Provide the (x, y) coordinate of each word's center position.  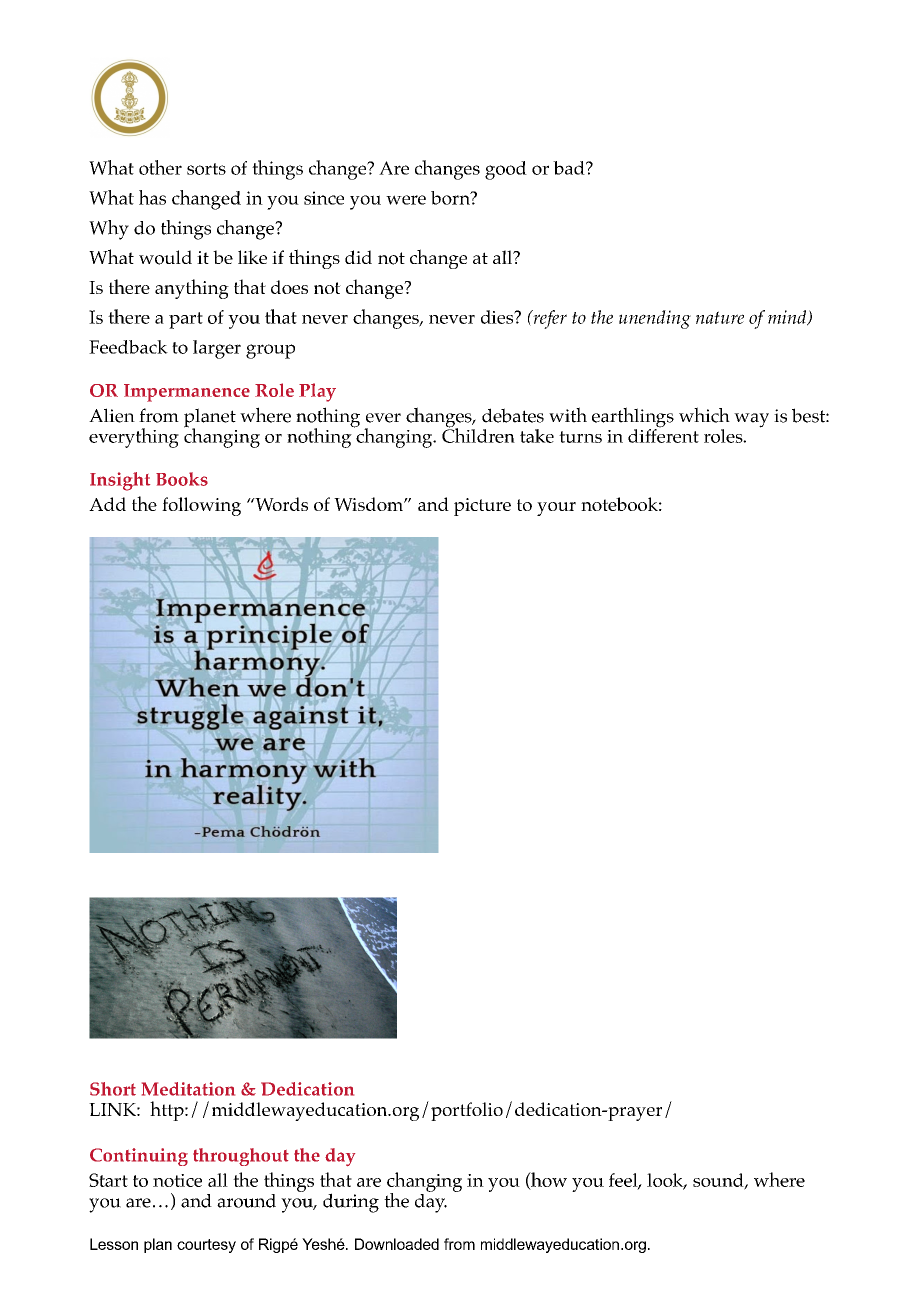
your (556, 509)
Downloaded (397, 1244)
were (406, 200)
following (201, 506)
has (152, 197)
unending (655, 319)
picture (482, 507)
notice (177, 1180)
